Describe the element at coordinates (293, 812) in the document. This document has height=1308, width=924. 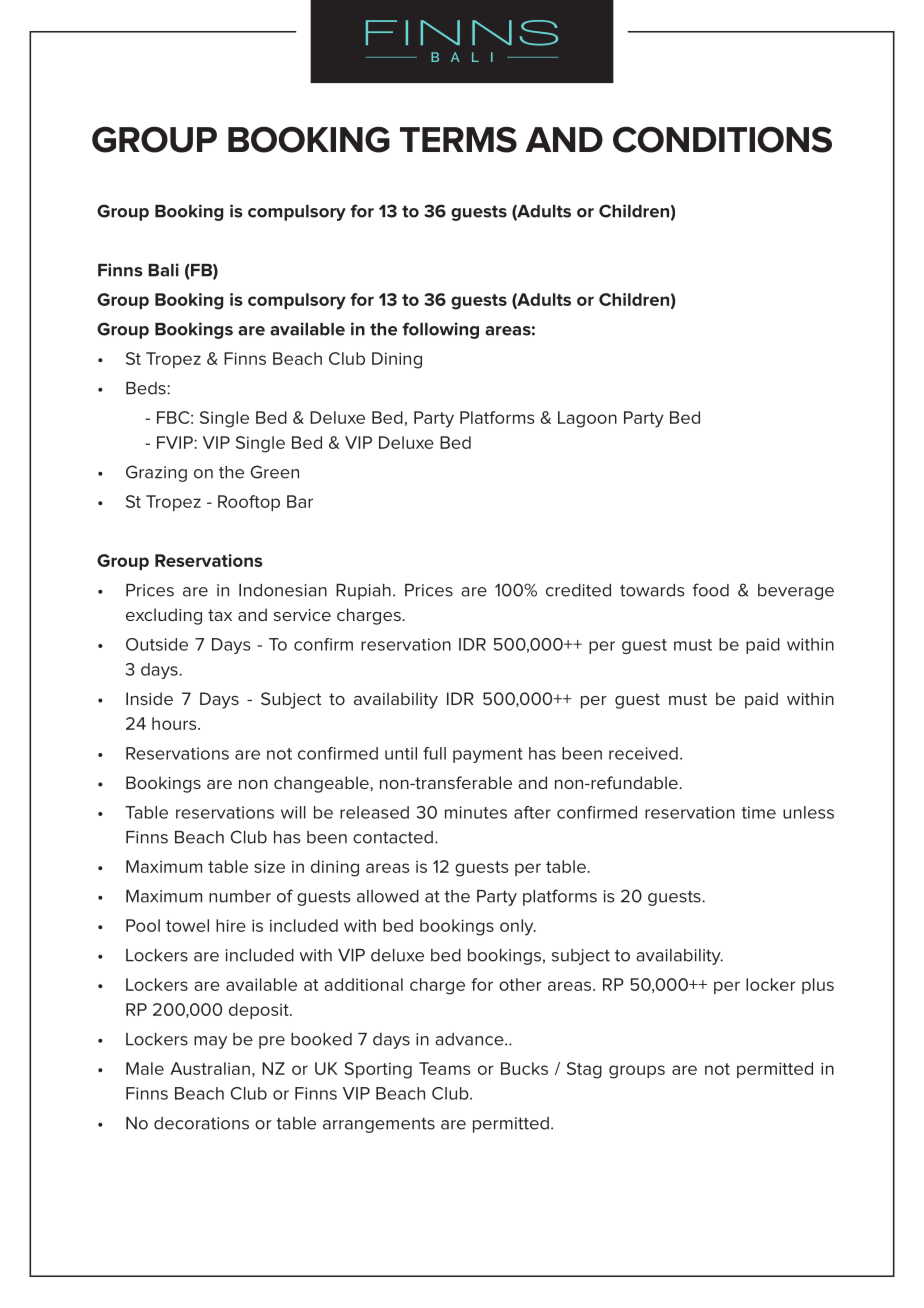
I see `will` at that location.
